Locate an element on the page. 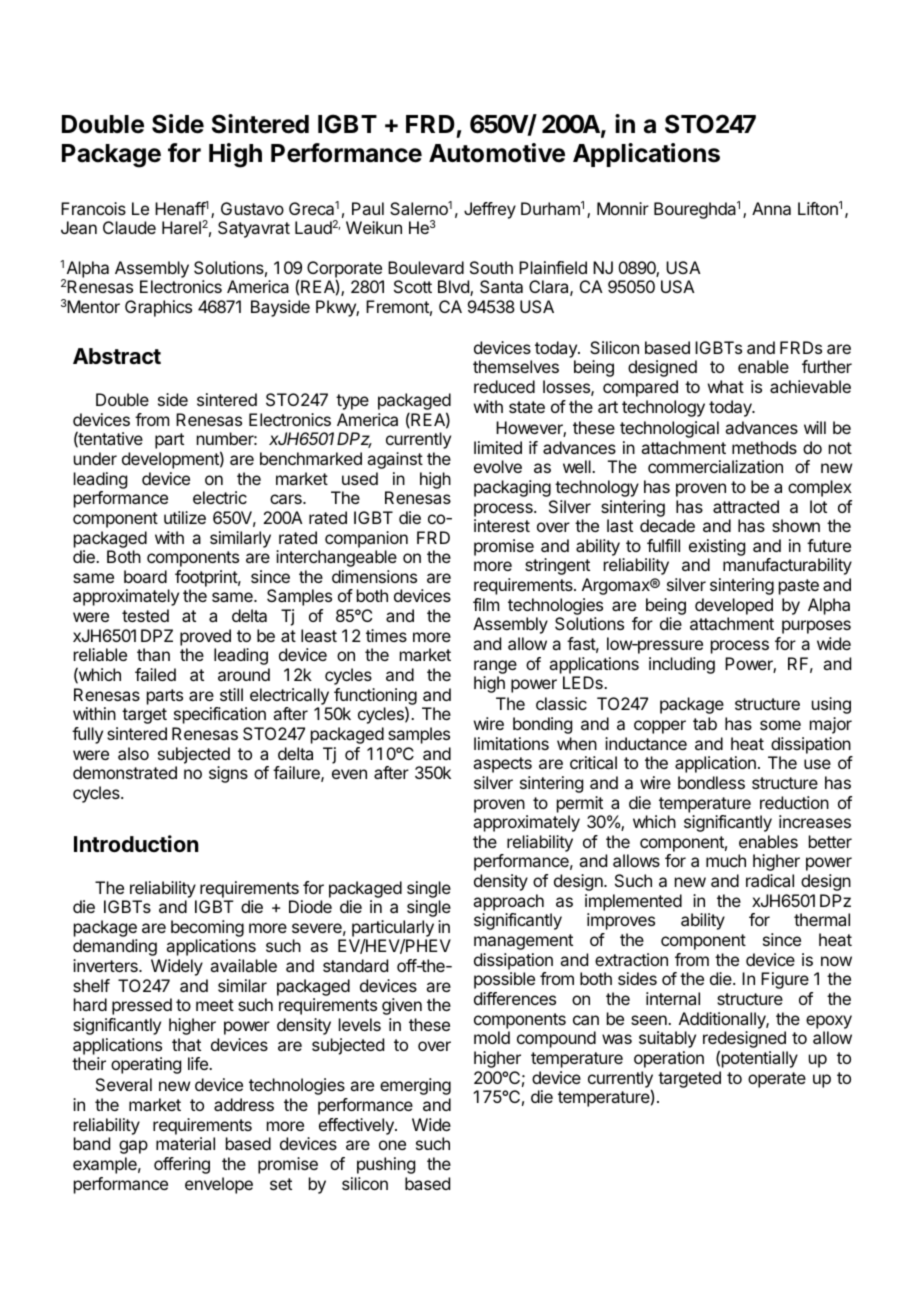 This image has width=924, height=1307. Jeffrey is located at coordinates (490, 210).
